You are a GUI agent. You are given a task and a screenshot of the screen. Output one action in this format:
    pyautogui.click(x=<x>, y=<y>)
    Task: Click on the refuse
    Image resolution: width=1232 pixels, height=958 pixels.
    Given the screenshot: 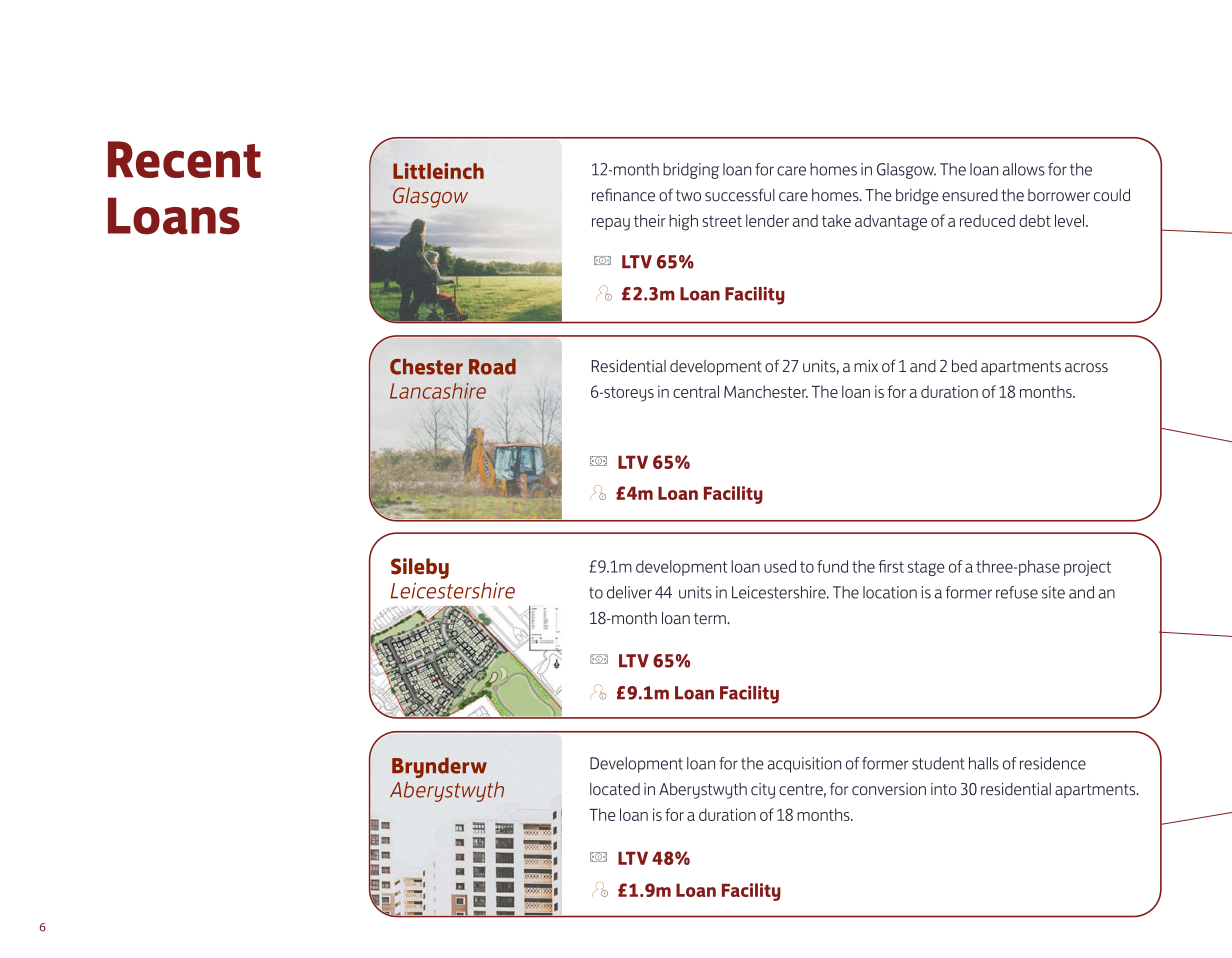 What is the action you would take?
    pyautogui.click(x=1017, y=592)
